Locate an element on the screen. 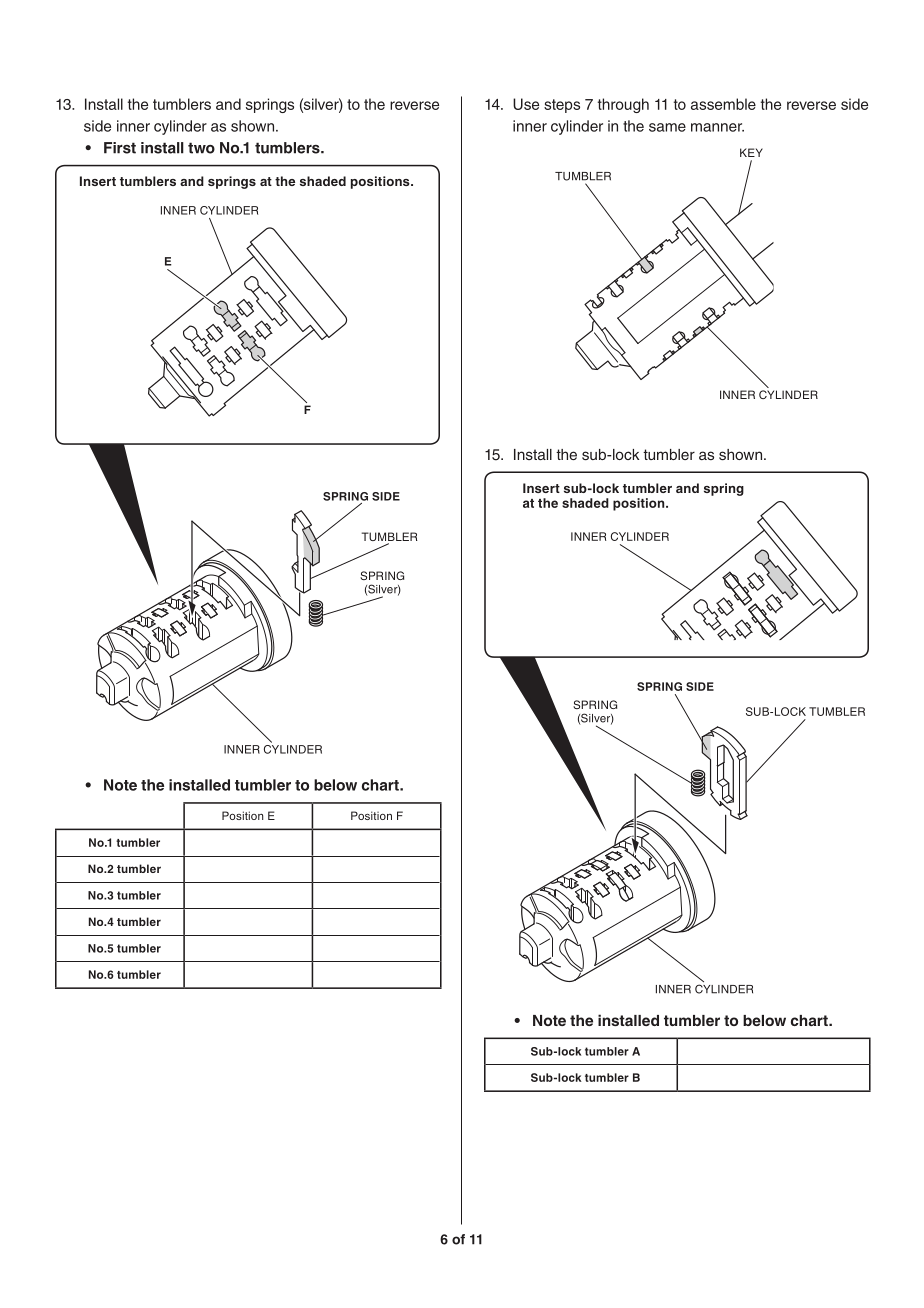  same is located at coordinates (667, 127).
